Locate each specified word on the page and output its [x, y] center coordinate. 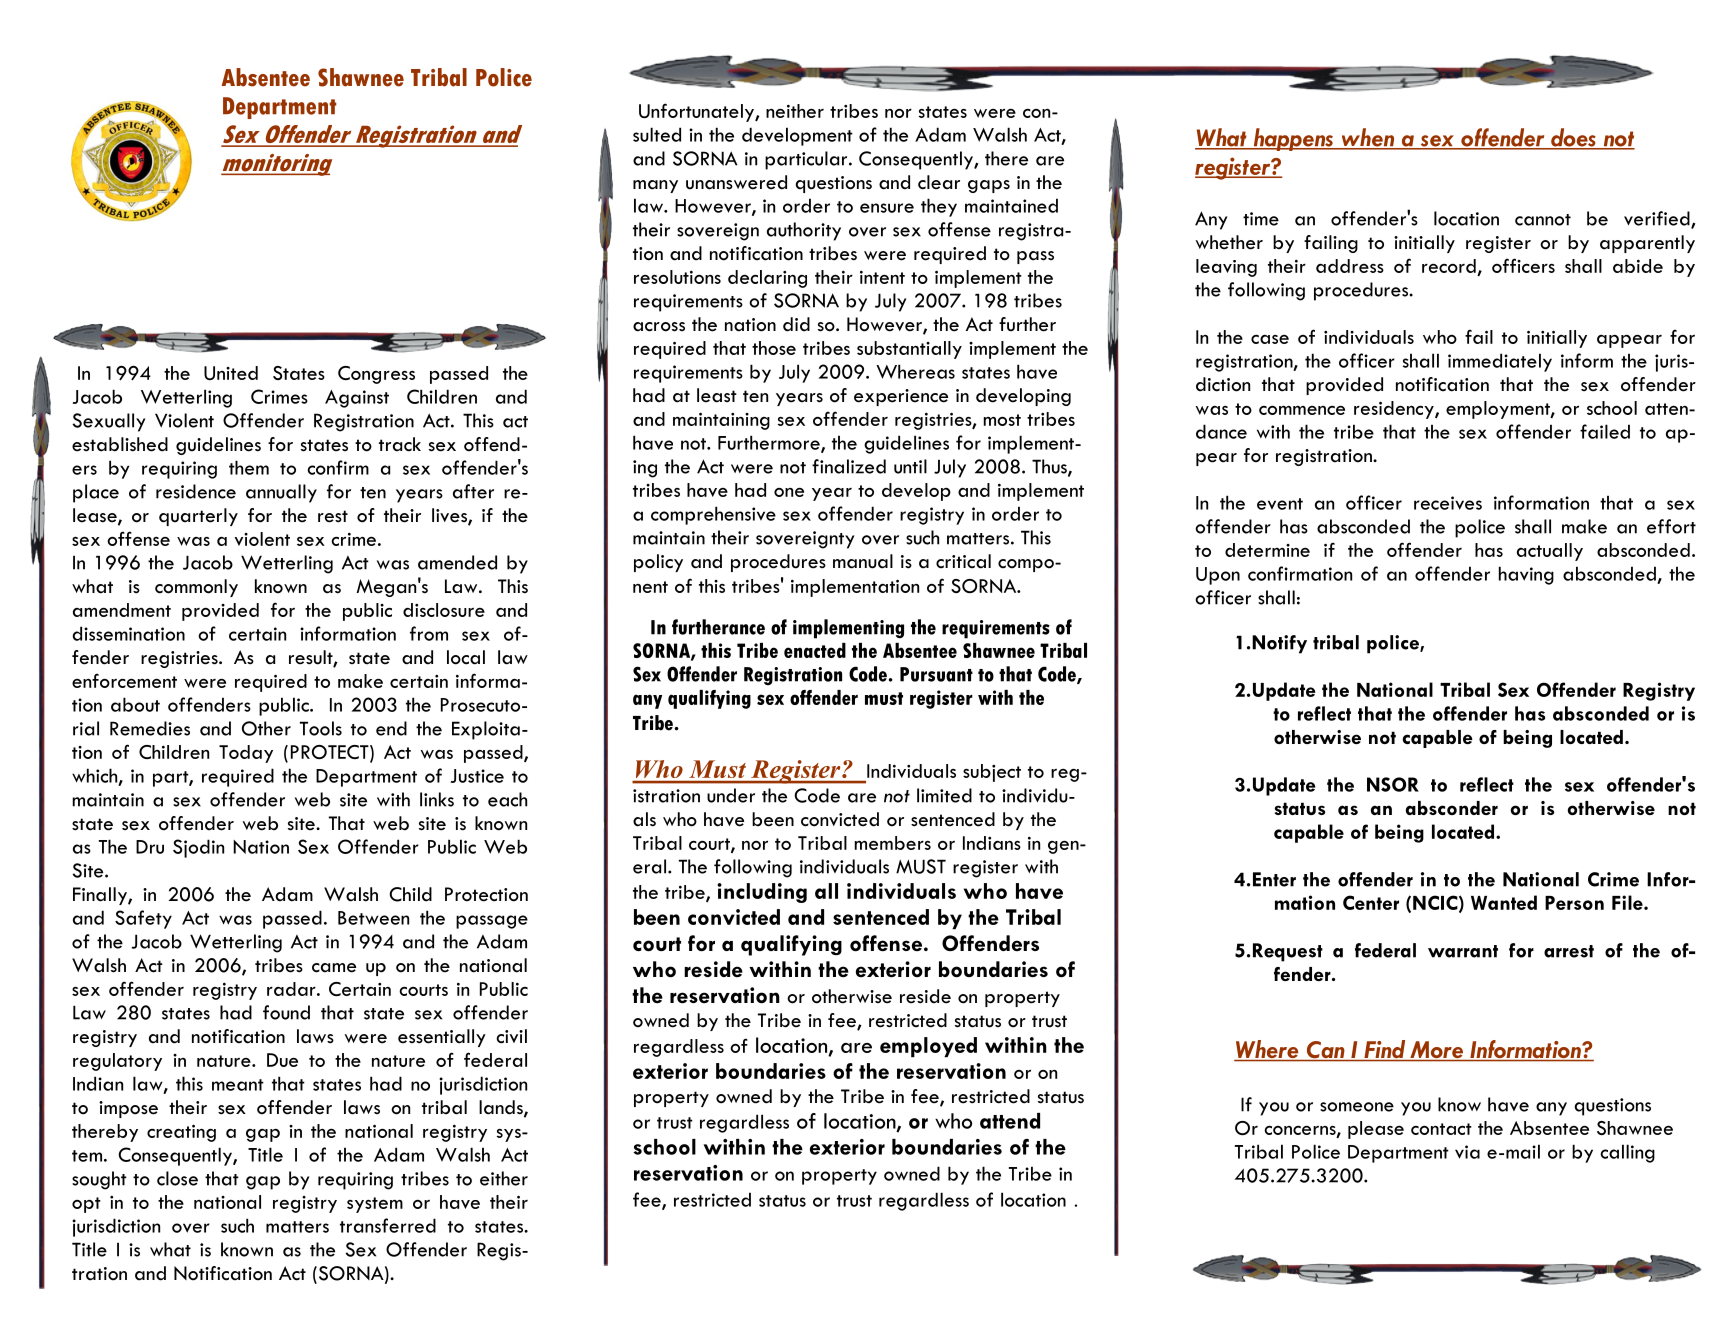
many [655, 186]
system [375, 1205]
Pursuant [936, 674]
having [1526, 575]
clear [939, 182]
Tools [321, 728]
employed [928, 1047]
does [1573, 138]
